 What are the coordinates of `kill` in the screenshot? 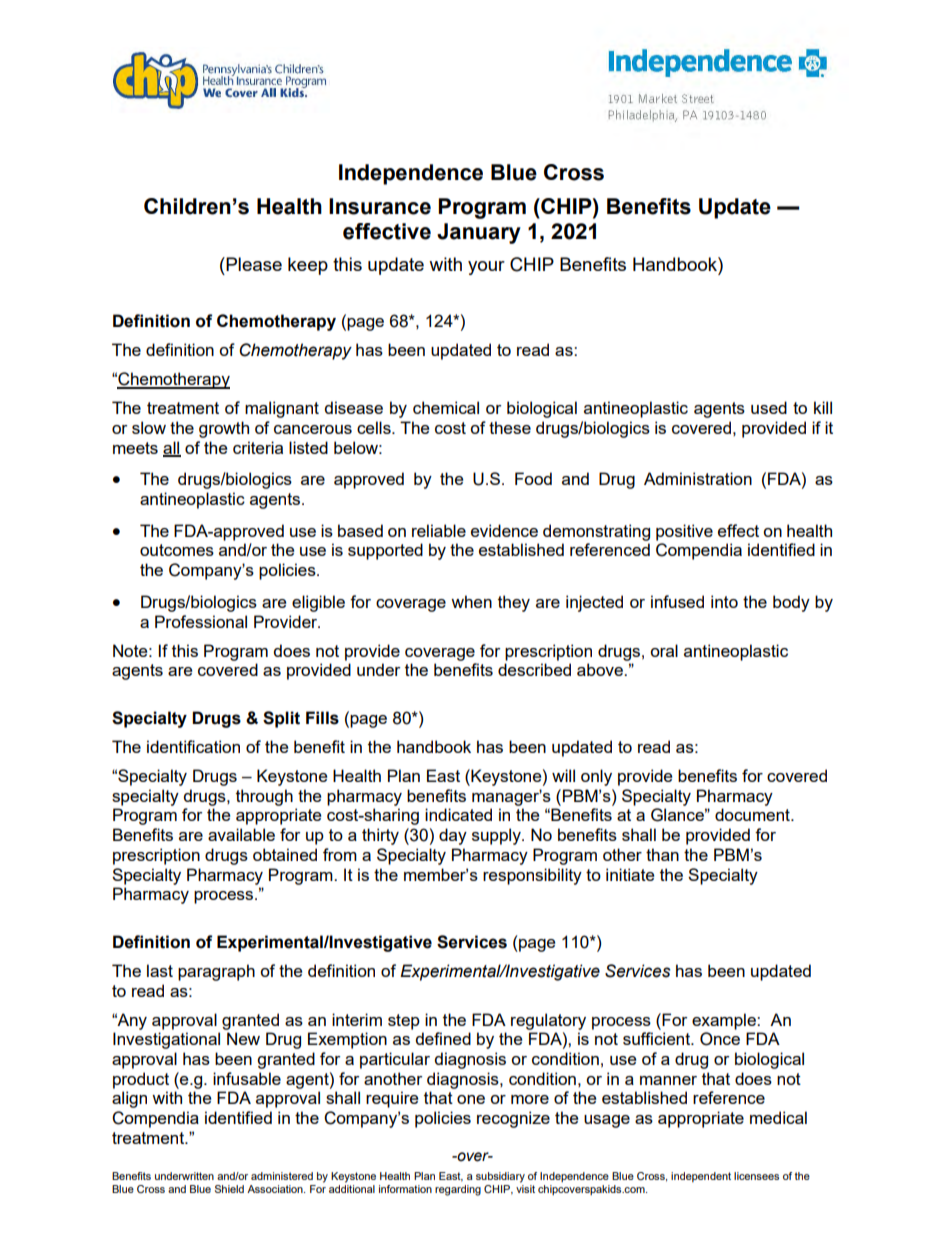 It's located at (823, 407).
